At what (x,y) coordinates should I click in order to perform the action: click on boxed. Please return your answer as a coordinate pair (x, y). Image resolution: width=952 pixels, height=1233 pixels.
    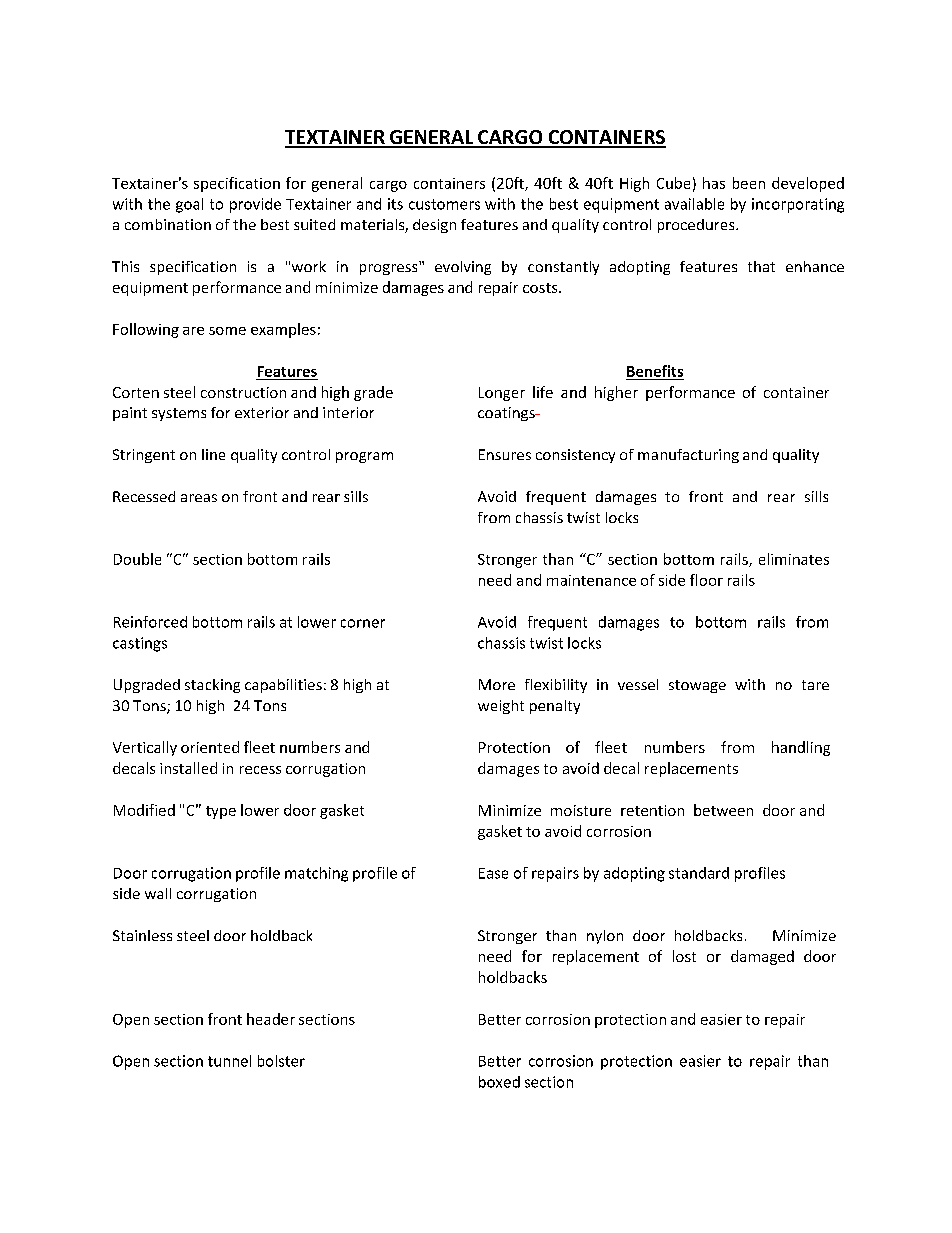
    Looking at the image, I should click on (499, 1082).
